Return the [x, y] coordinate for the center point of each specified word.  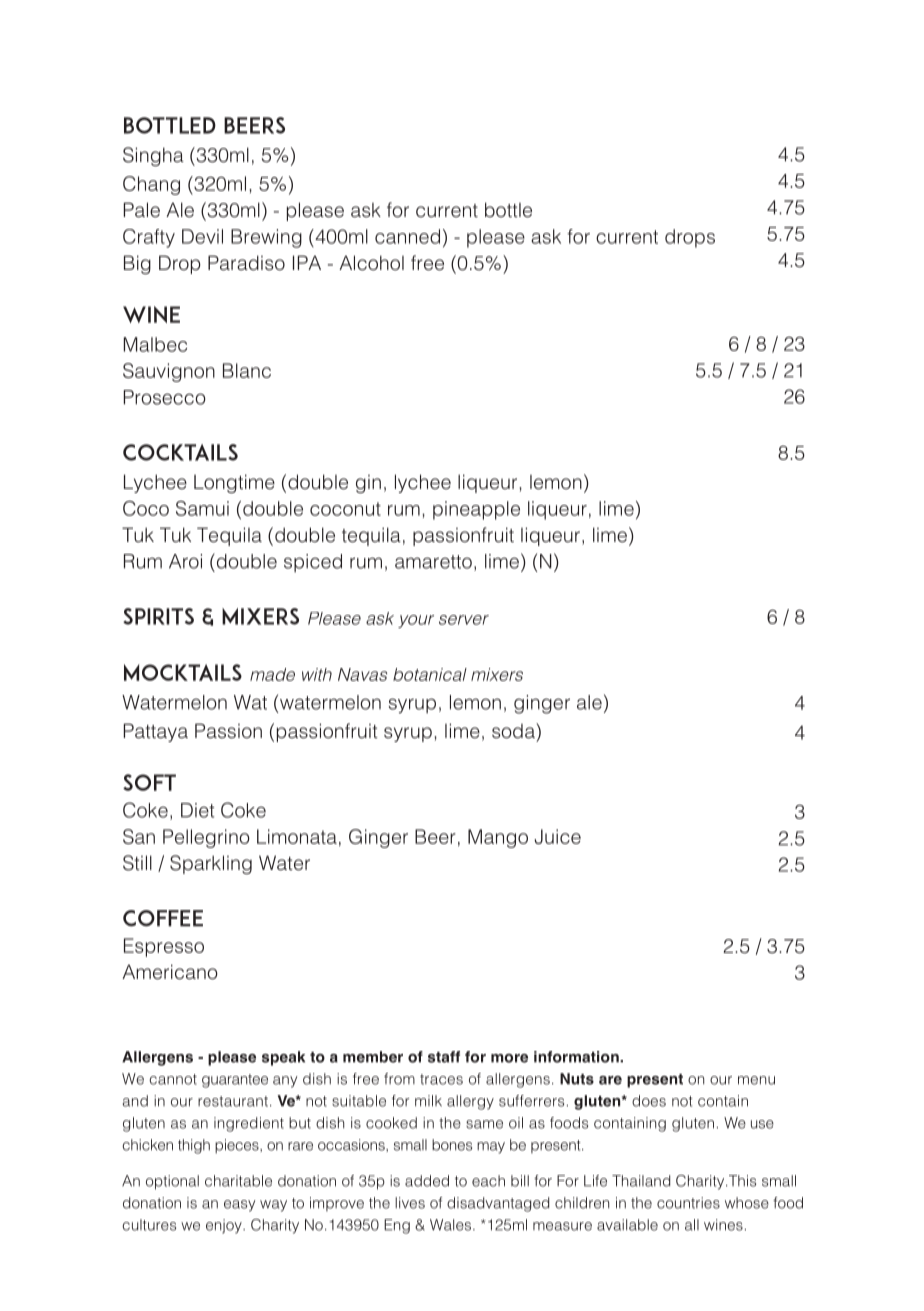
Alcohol [371, 263]
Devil [202, 236]
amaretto [433, 562]
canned [407, 236]
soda [514, 731]
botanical [430, 674]
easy [239, 1206]
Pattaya [156, 732]
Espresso [164, 947]
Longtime [234, 483]
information [577, 1057]
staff [444, 1057]
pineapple [476, 510]
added [427, 1181]
